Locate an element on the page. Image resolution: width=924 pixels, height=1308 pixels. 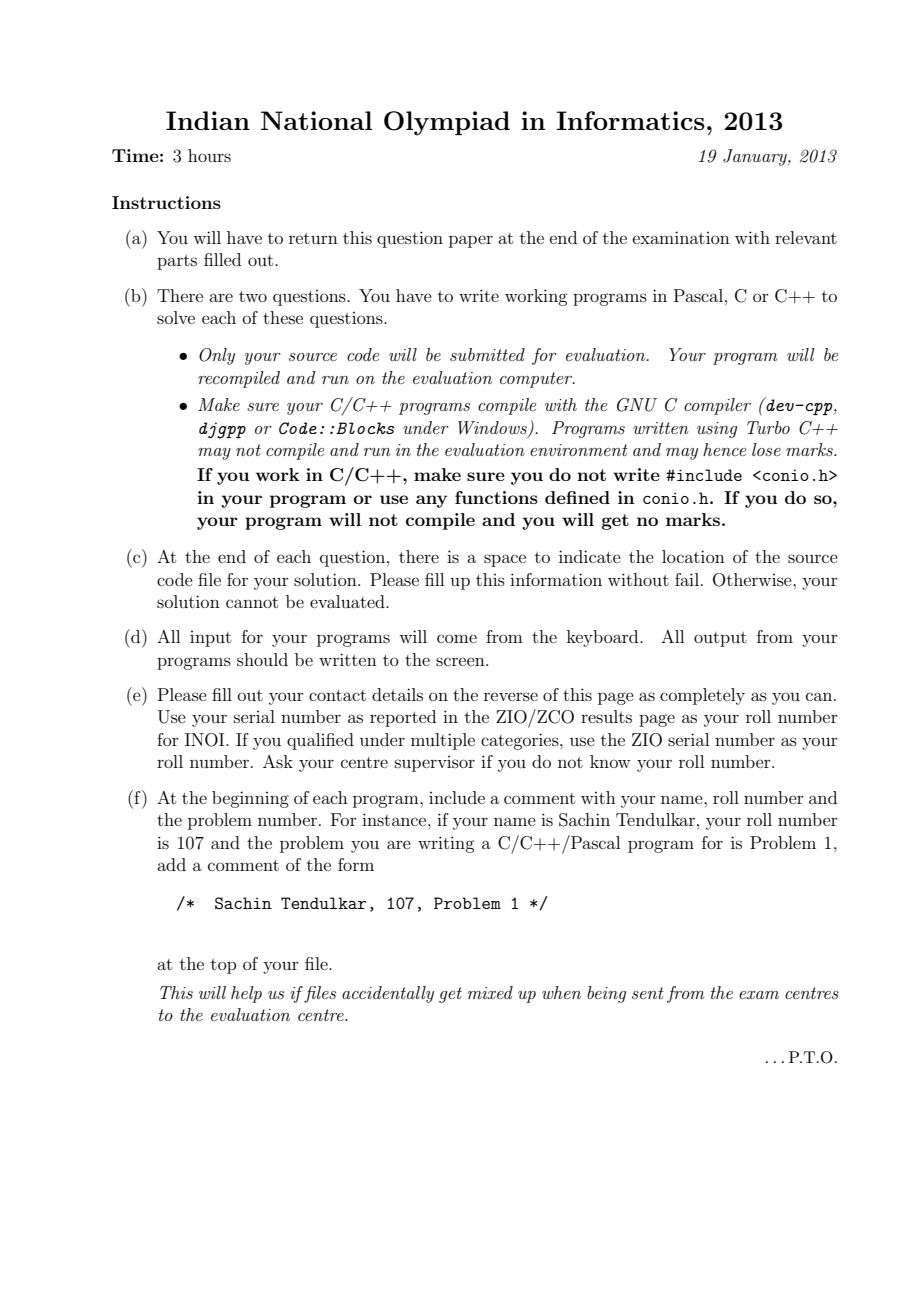
mixed is located at coordinates (490, 992).
